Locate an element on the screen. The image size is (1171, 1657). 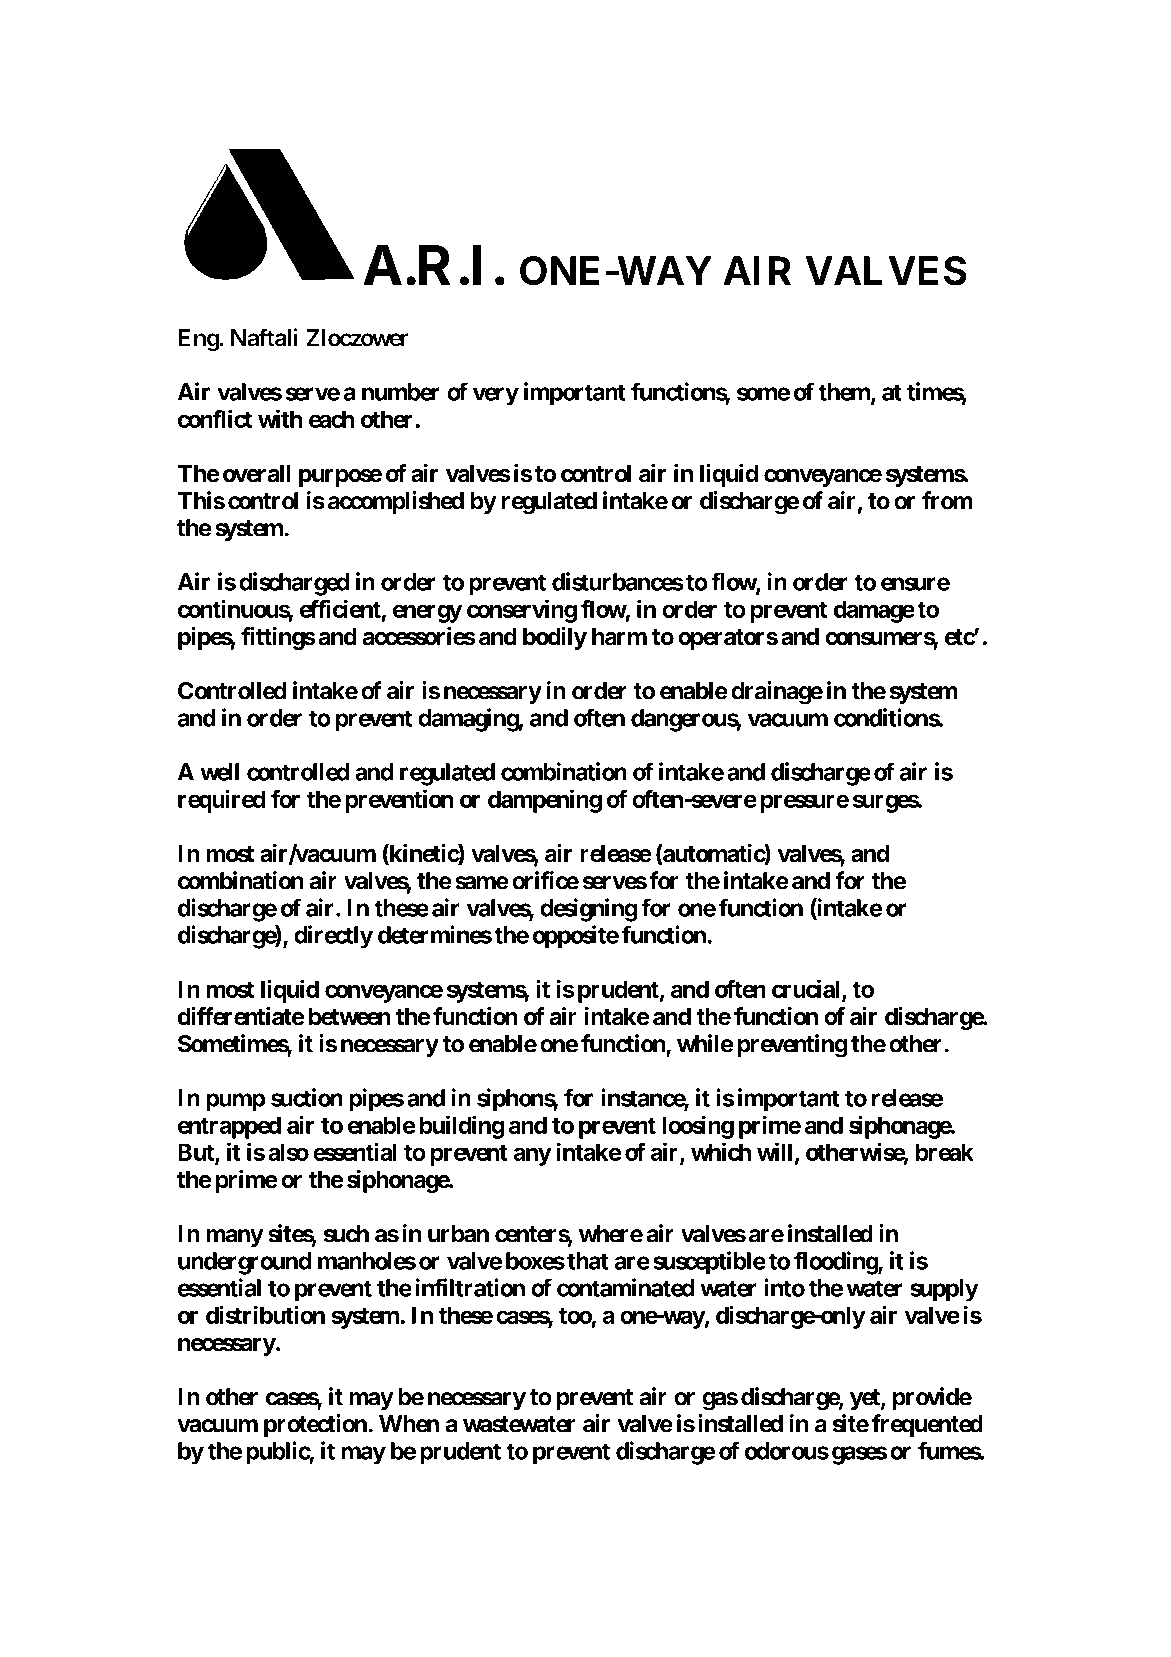
suction is located at coordinates (307, 1097).
